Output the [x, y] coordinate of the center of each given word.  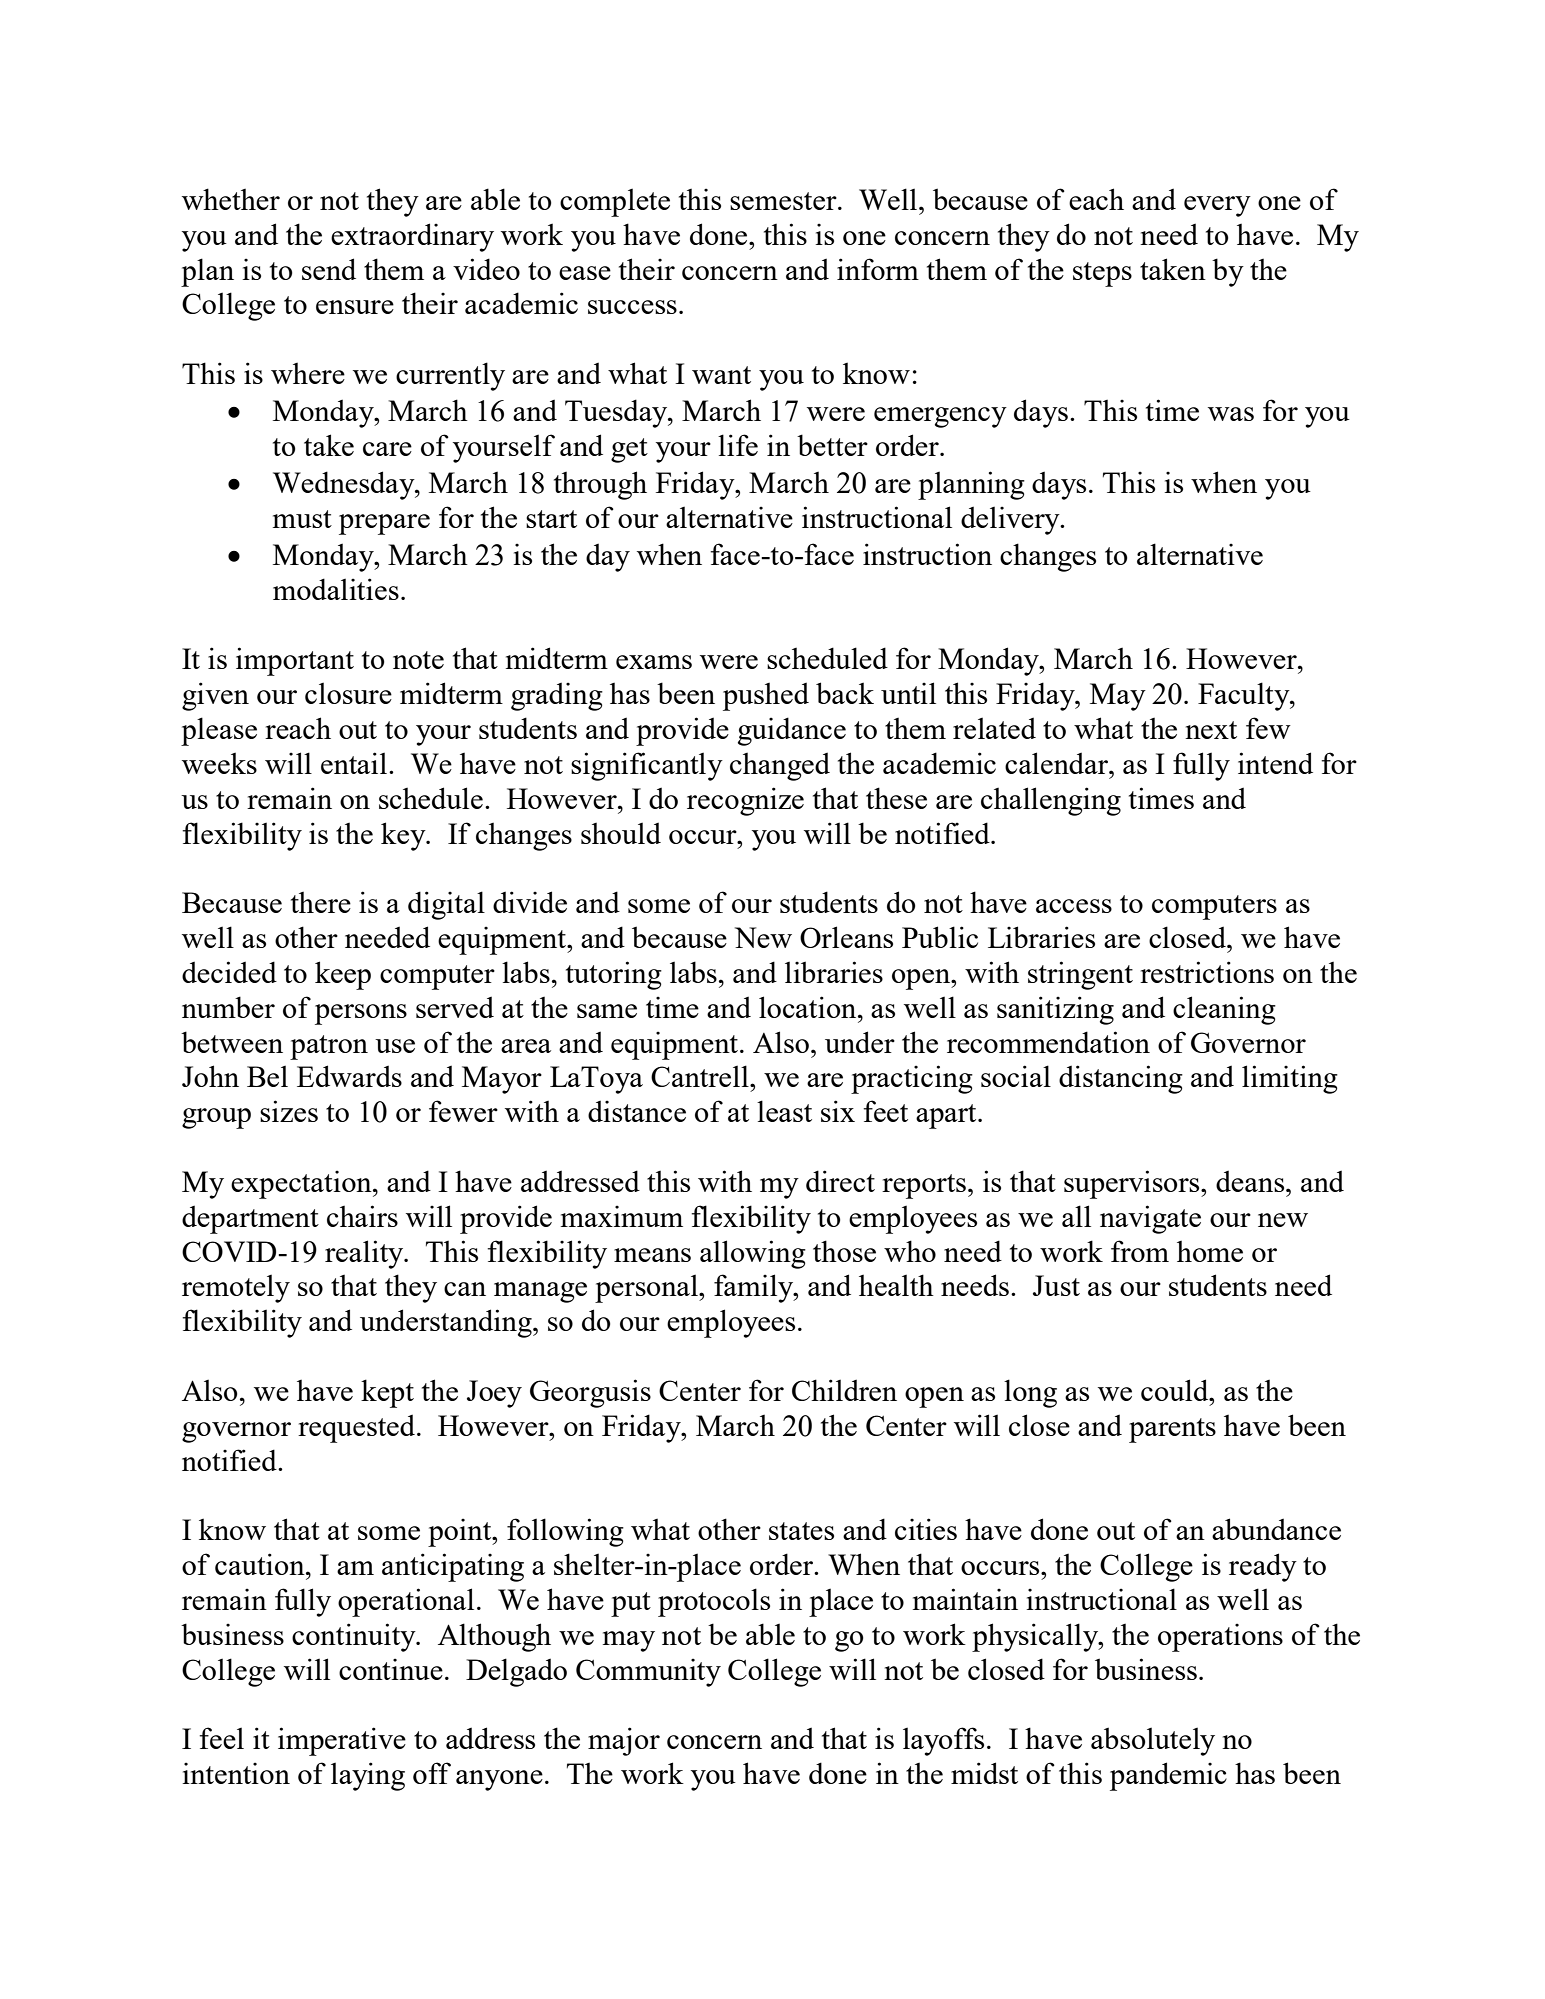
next [1211, 730]
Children [844, 1390]
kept [387, 1393]
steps [1102, 274]
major [624, 1741]
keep [343, 975]
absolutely [1153, 1741]
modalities [336, 589]
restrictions [1207, 972]
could [1176, 1390]
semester [784, 201]
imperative [342, 1741]
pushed [766, 696]
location [809, 1007]
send [329, 269]
